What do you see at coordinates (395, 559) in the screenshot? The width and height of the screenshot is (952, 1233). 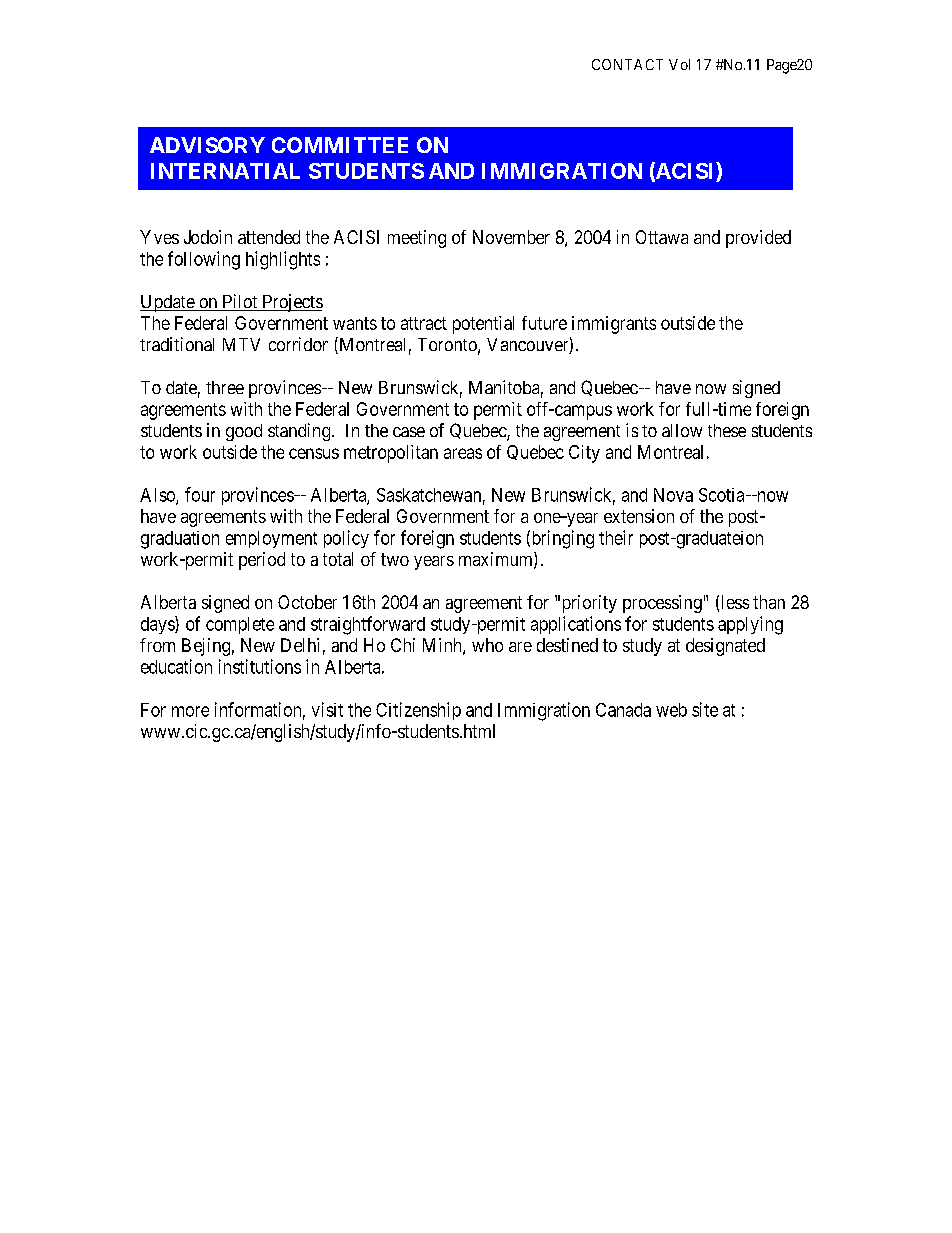 I see `two` at bounding box center [395, 559].
